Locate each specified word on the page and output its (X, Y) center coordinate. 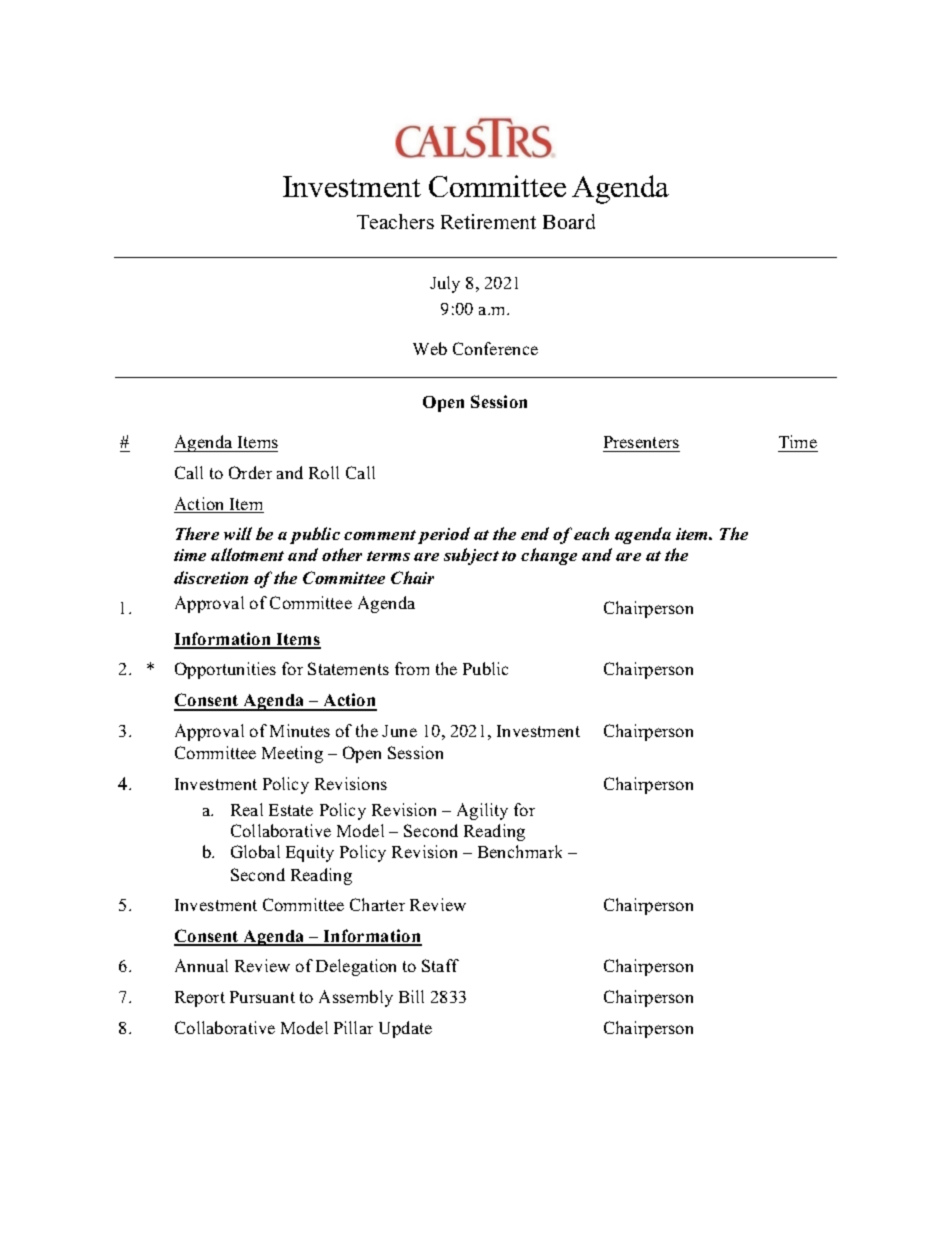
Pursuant (262, 997)
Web (430, 348)
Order (250, 472)
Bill (411, 996)
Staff (440, 965)
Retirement (488, 221)
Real (247, 809)
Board (569, 221)
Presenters (641, 442)
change (549, 556)
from (412, 668)
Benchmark (520, 851)
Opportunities (225, 670)
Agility (482, 811)
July (445, 284)
